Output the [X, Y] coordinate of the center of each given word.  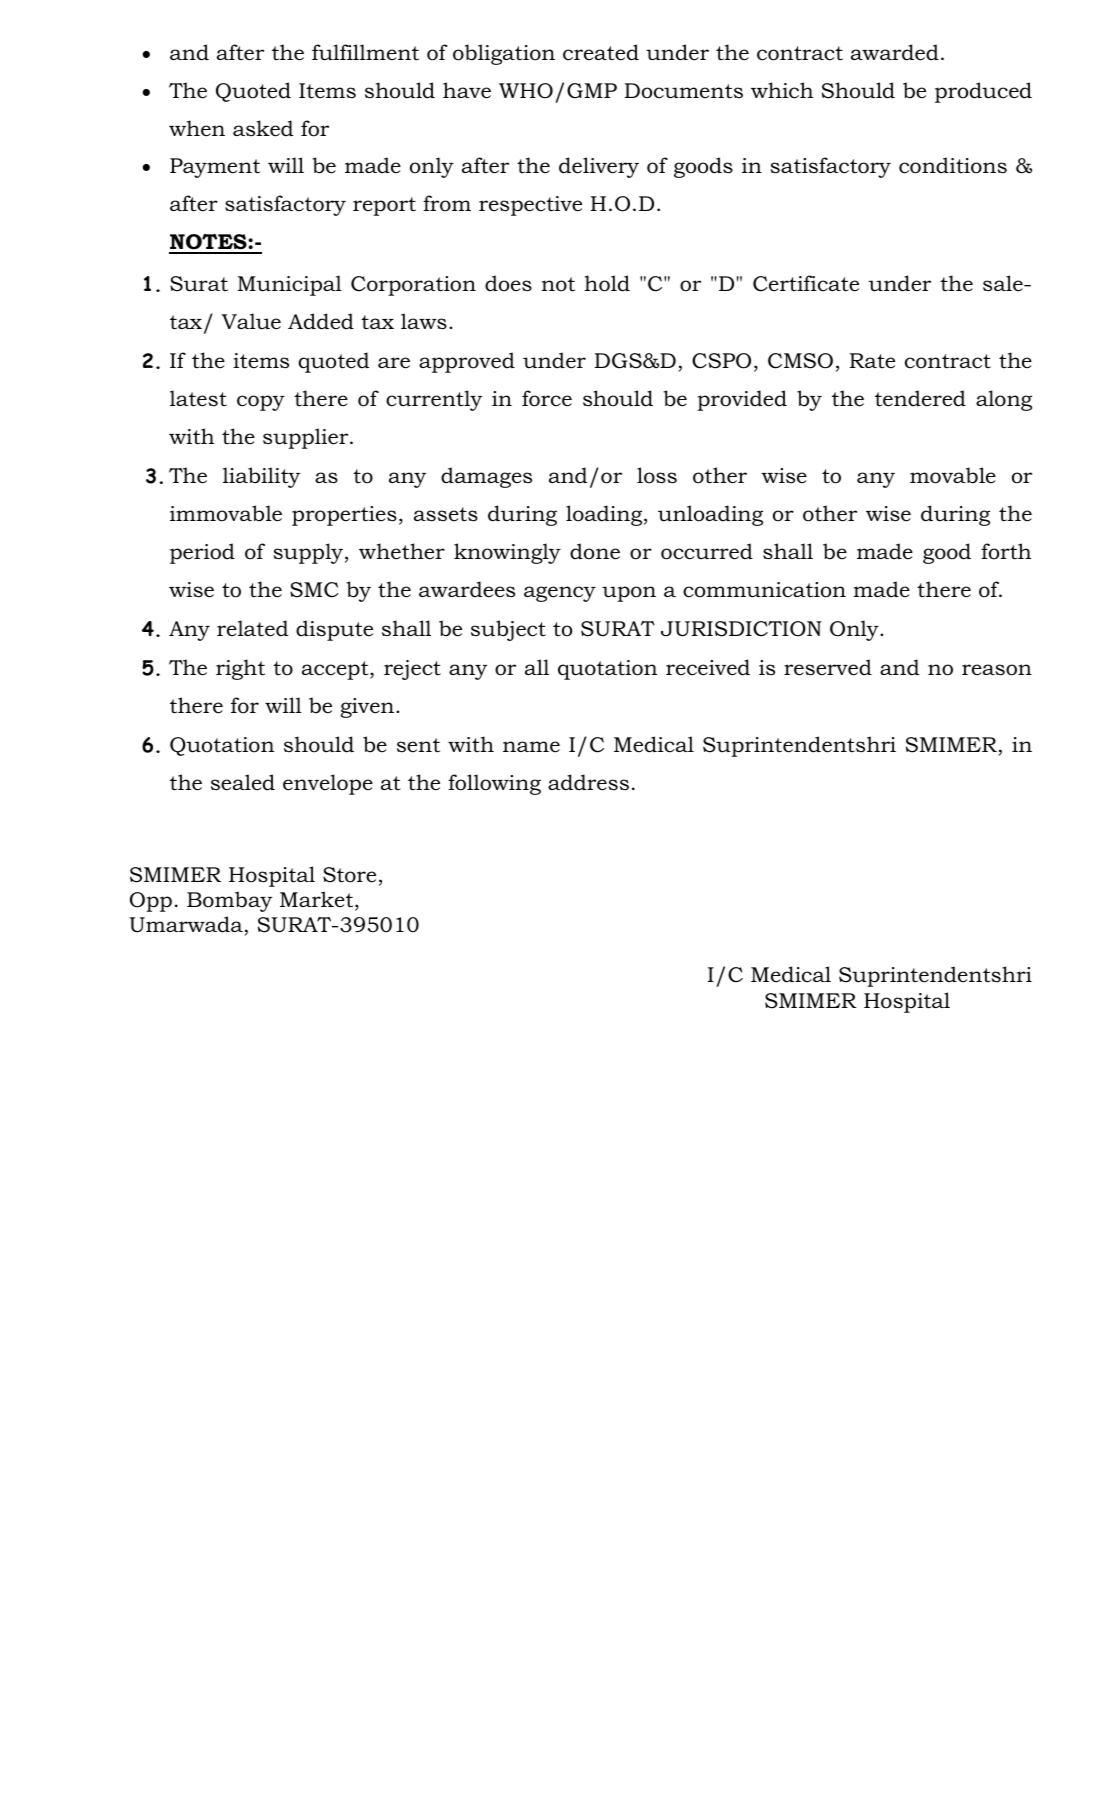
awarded [895, 52]
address [588, 782]
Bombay [229, 901]
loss [657, 475]
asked [263, 128]
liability [261, 477]
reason [997, 670]
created [601, 52]
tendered [920, 398]
